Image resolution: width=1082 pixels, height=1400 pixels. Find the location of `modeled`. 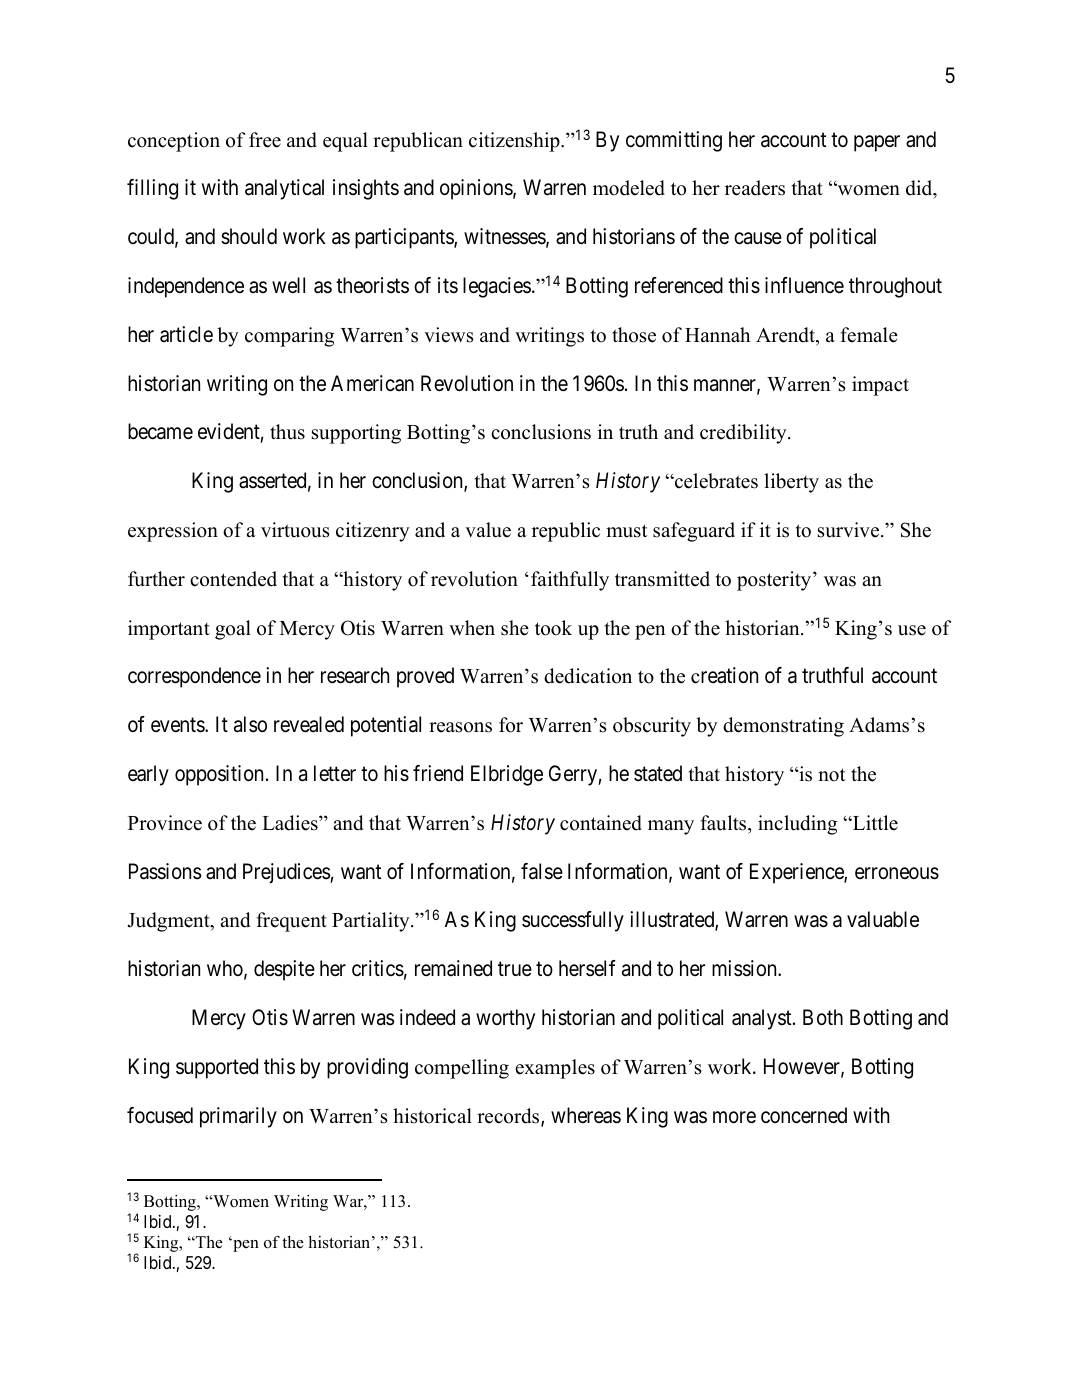

modeled is located at coordinates (629, 188).
